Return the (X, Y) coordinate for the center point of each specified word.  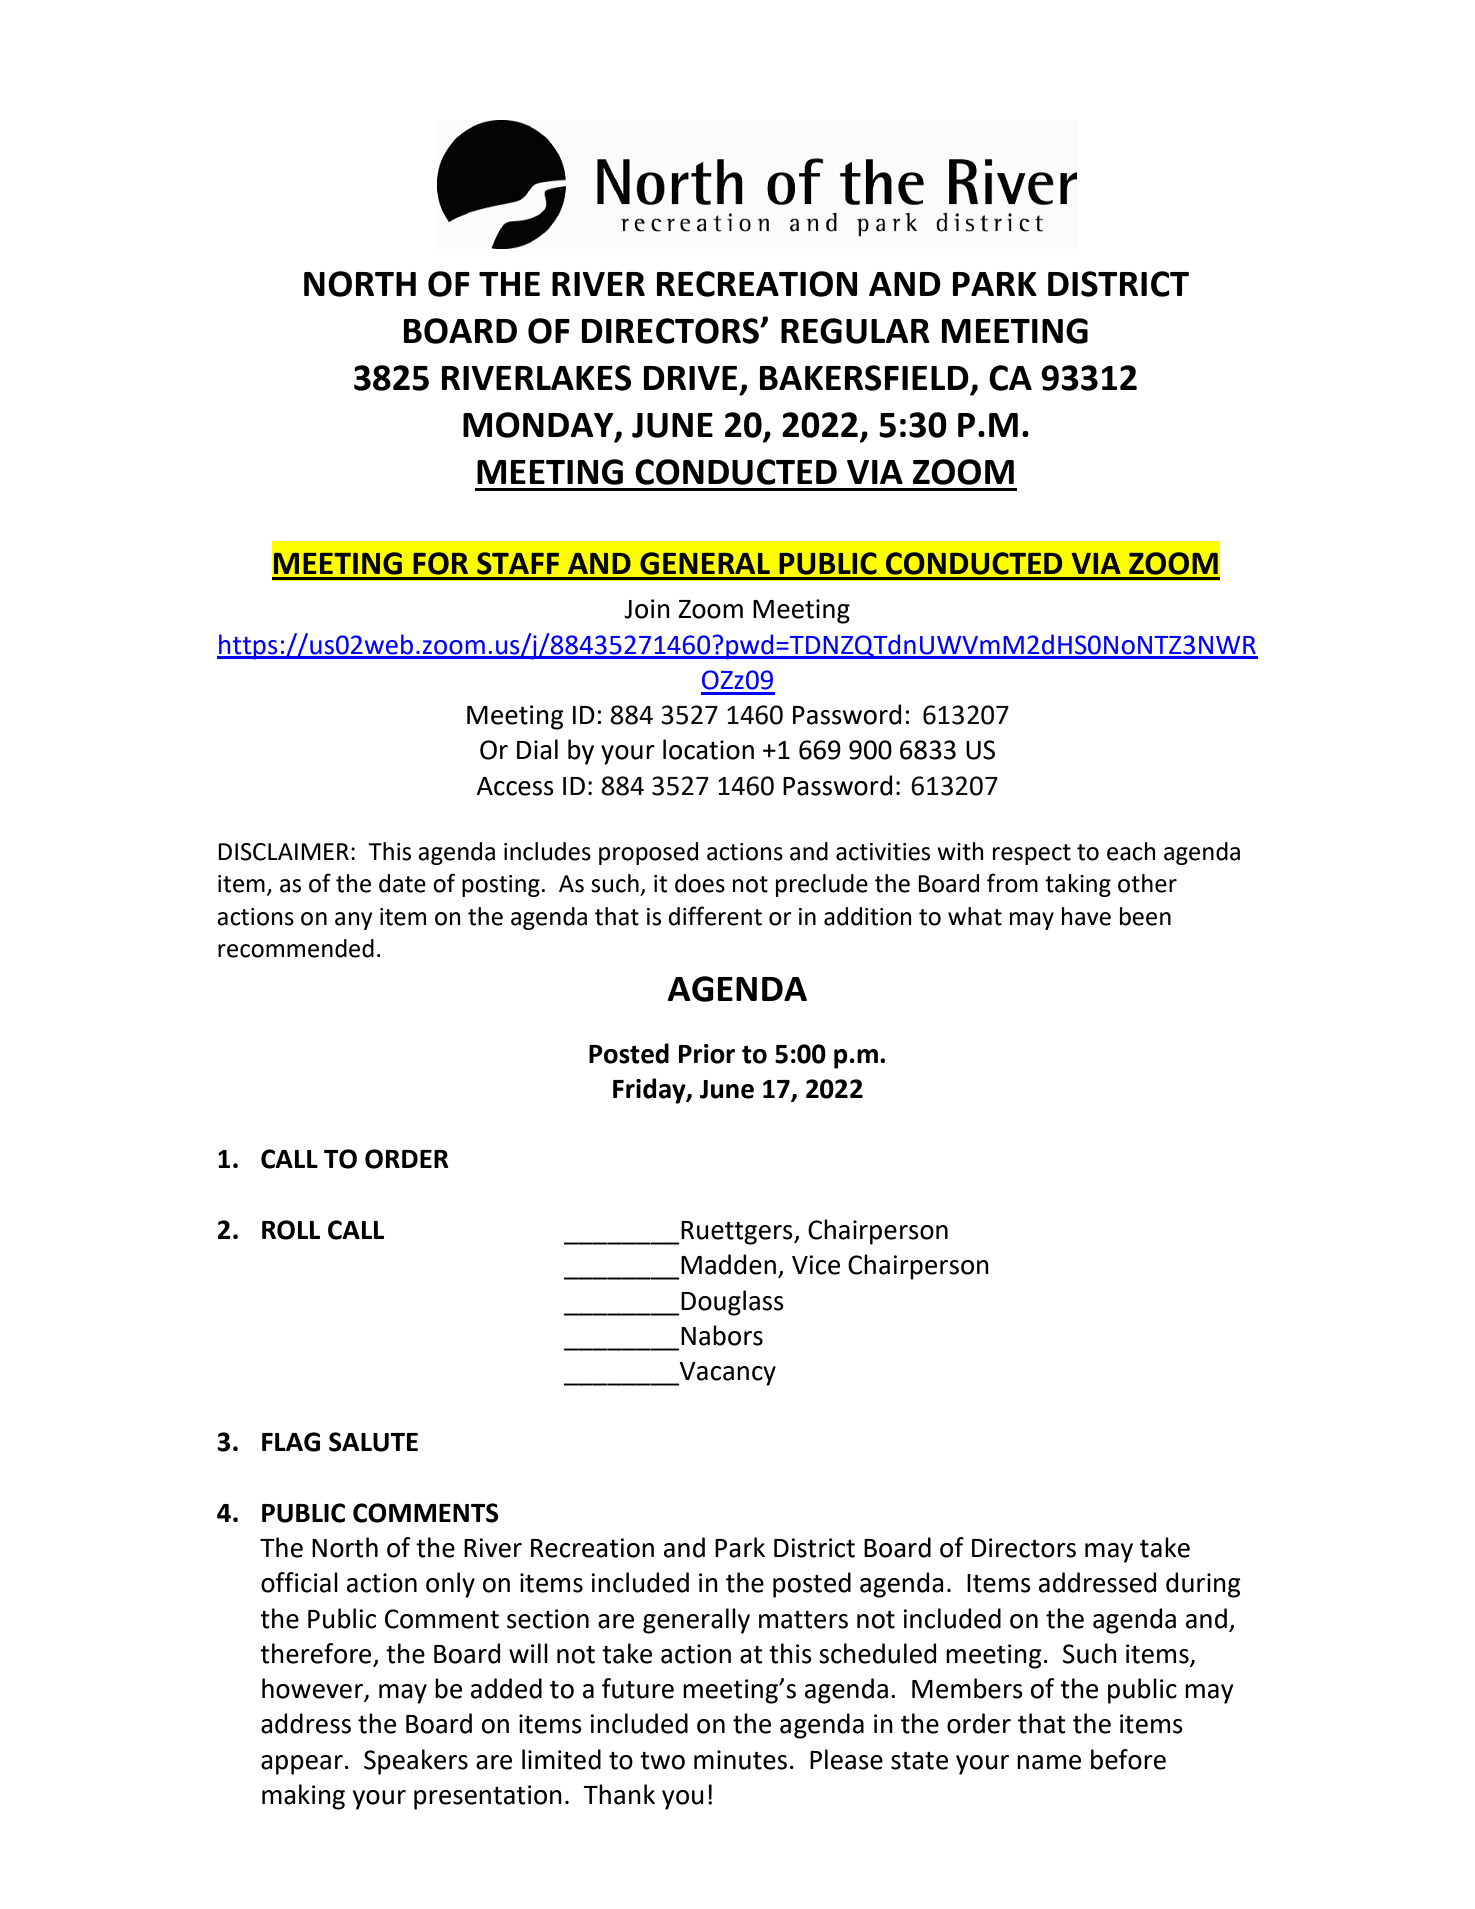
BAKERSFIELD (864, 378)
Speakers (416, 1762)
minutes (740, 1760)
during (1203, 1585)
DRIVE (690, 378)
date (402, 883)
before (1128, 1759)
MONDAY (539, 426)
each (1131, 851)
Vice (816, 1265)
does (700, 883)
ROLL (291, 1230)
